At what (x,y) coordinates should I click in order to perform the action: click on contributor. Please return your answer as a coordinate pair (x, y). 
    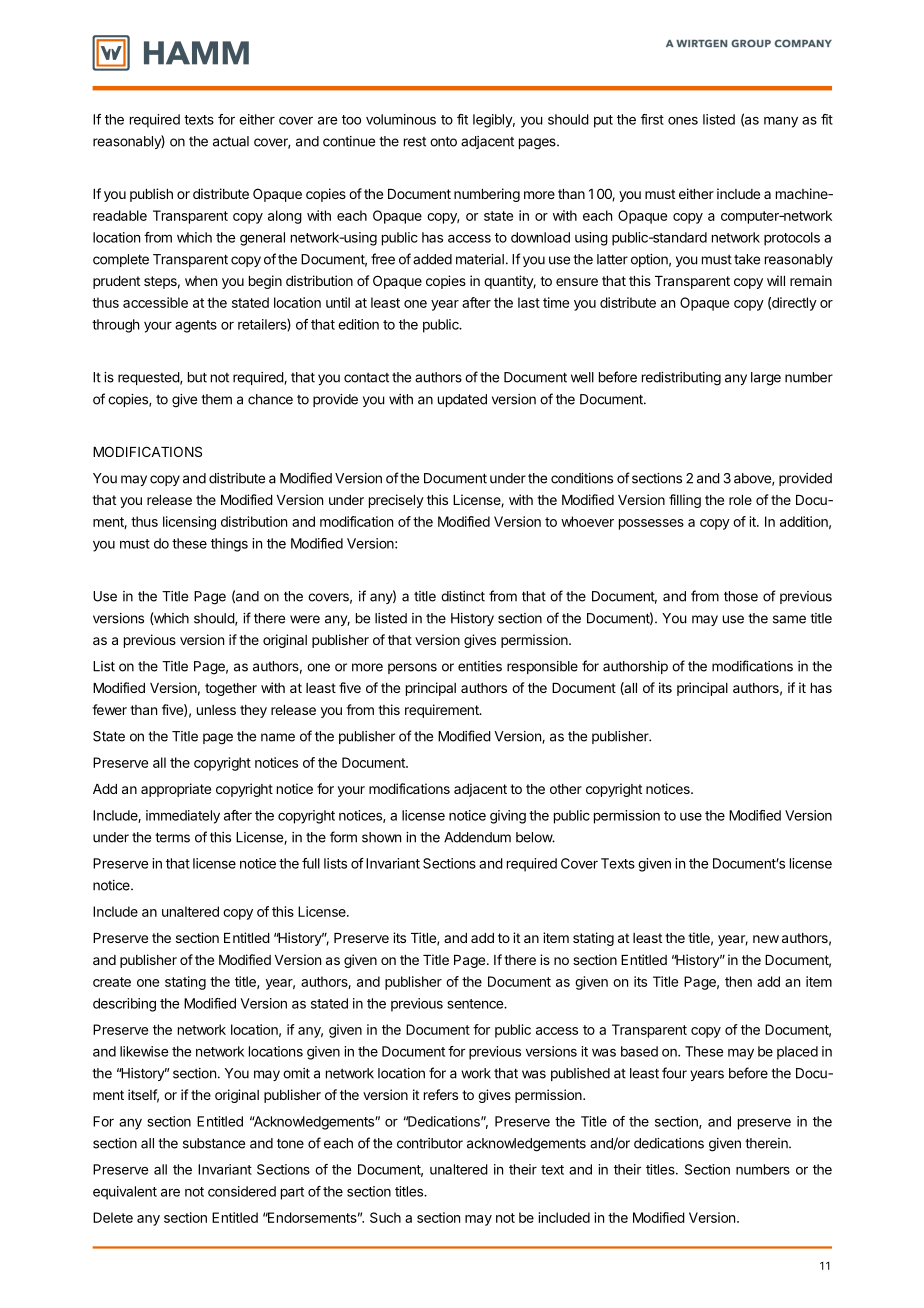
    Looking at the image, I should click on (430, 1143).
